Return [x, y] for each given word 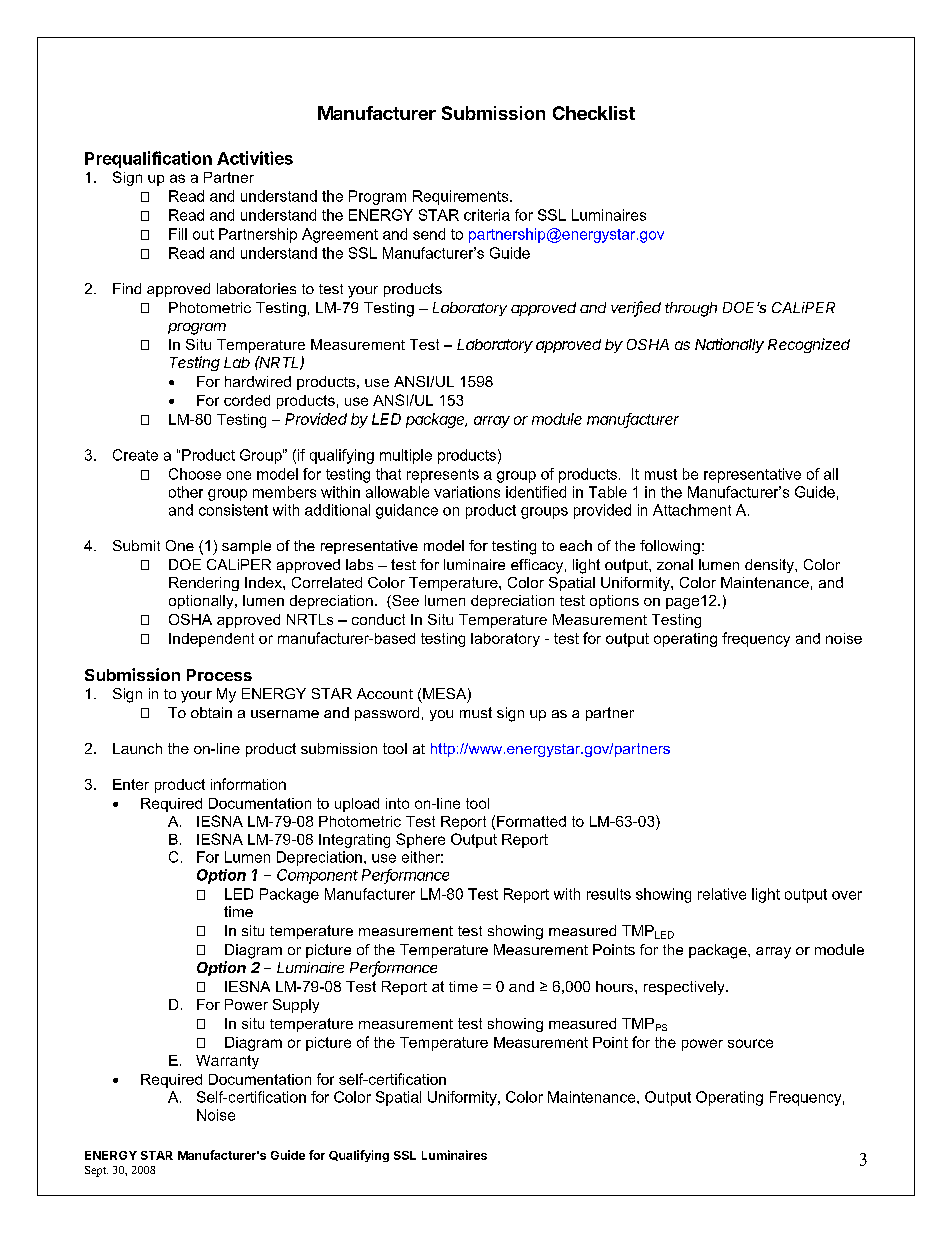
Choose [195, 474]
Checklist [594, 113]
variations [467, 492]
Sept [96, 1171]
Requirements [462, 197]
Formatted [531, 821]
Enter [131, 784]
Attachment [692, 510]
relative [722, 894]
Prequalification [148, 159]
